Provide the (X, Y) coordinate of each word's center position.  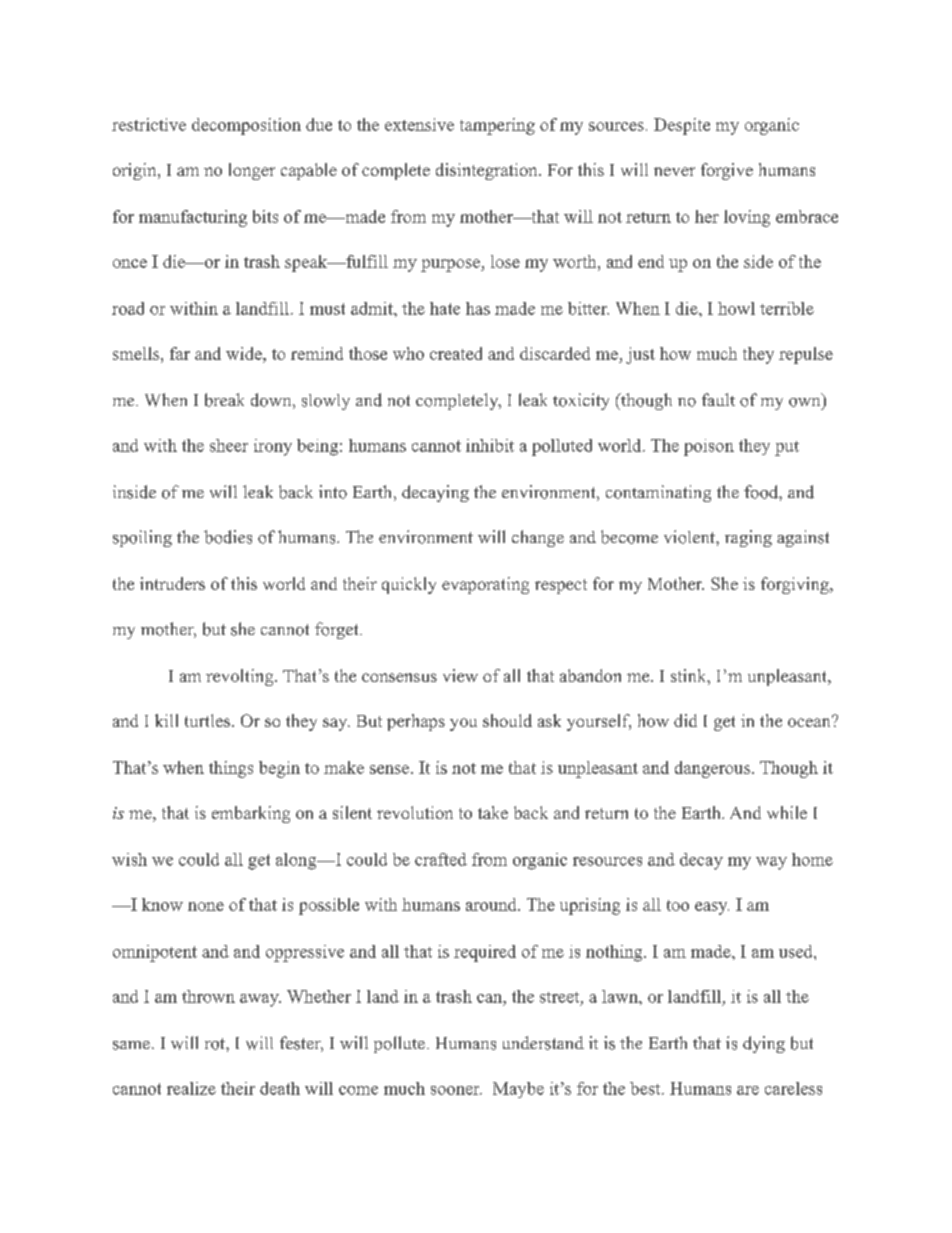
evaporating (485, 585)
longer (252, 171)
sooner (456, 1090)
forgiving (796, 585)
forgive (727, 171)
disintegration (488, 171)
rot (216, 1044)
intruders (172, 583)
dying (764, 1044)
